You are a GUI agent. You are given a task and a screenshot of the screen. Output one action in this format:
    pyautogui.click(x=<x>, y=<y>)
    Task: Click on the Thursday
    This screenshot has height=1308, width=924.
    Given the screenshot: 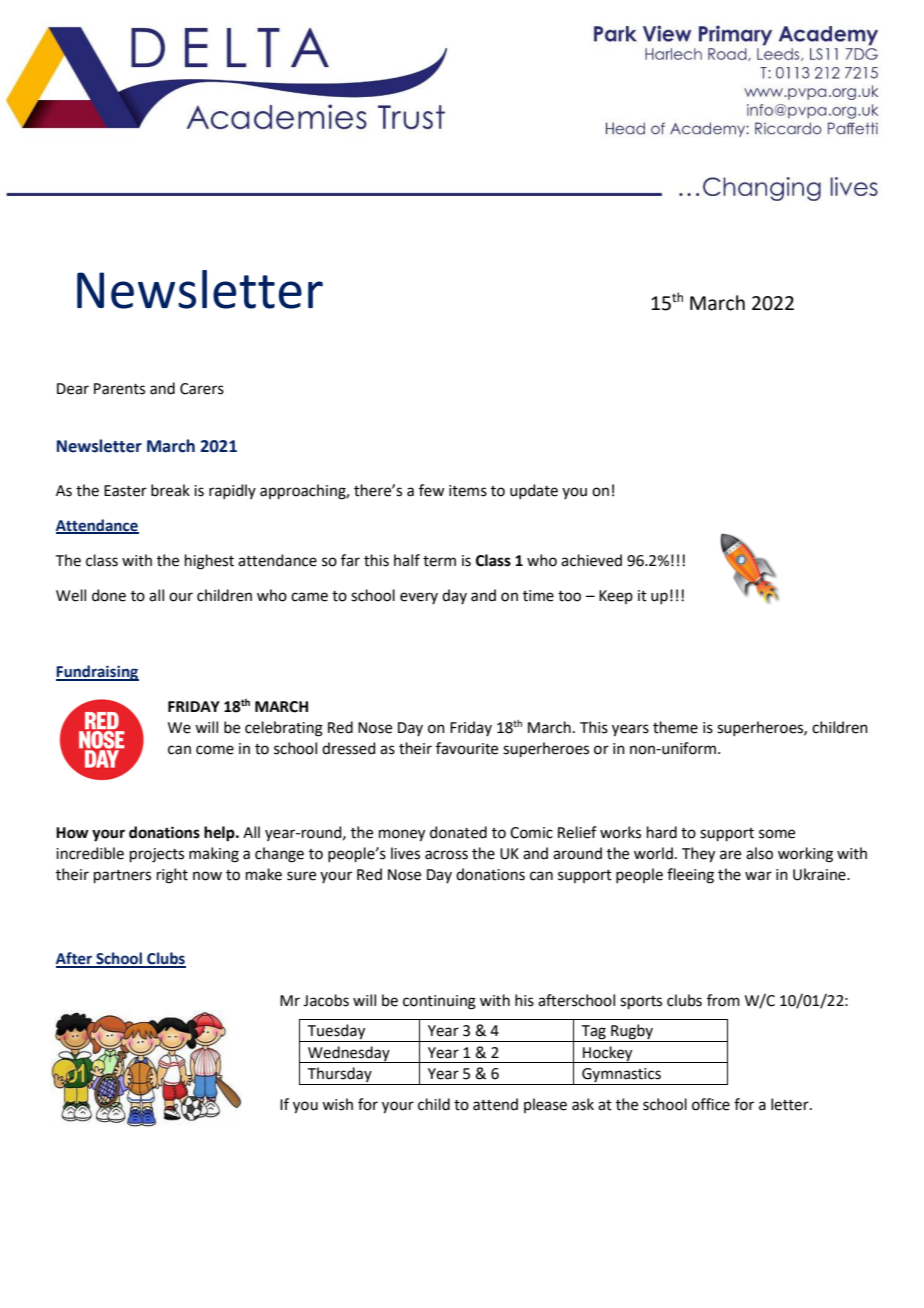 What is the action you would take?
    pyautogui.click(x=340, y=1076)
